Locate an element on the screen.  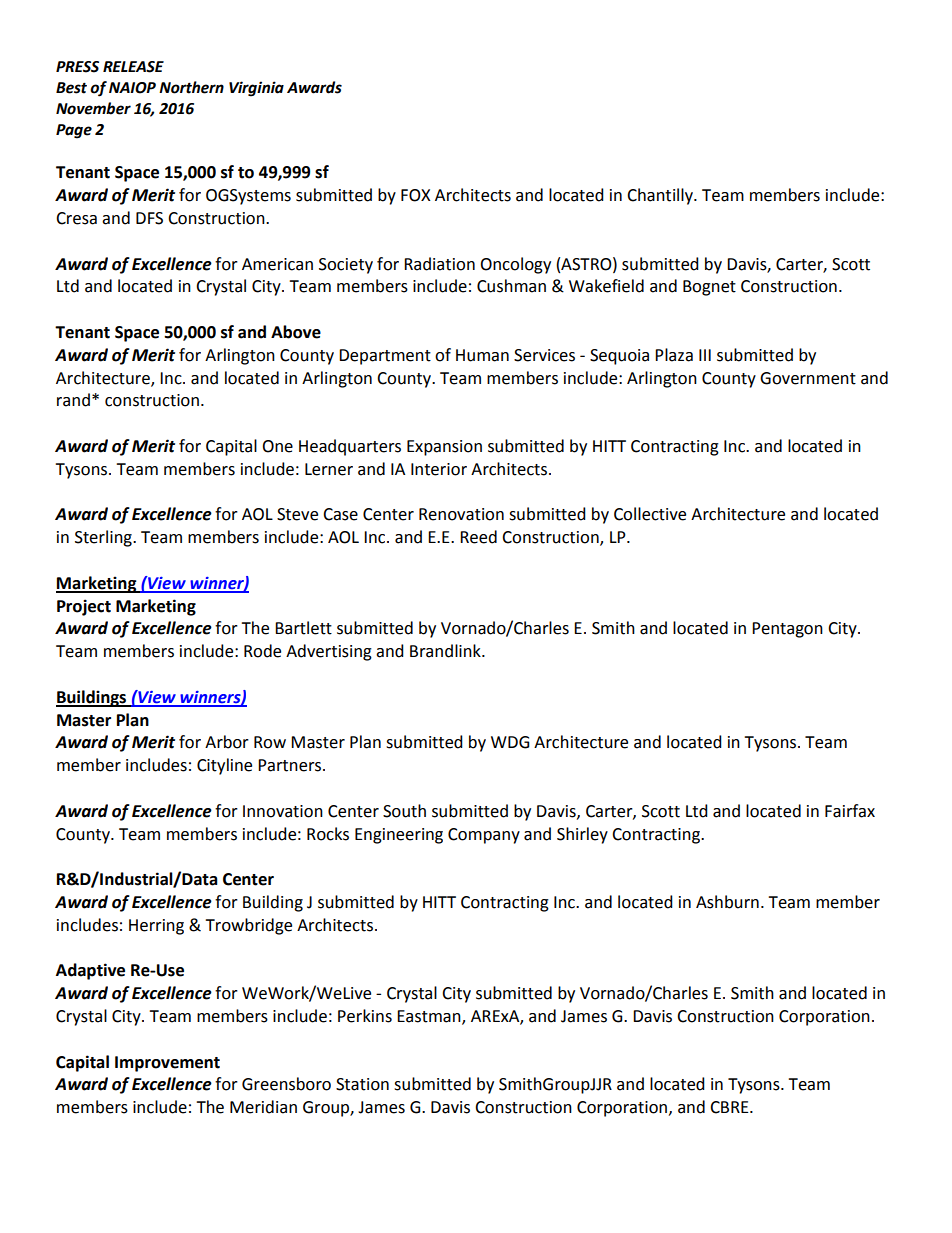
Wakefield is located at coordinates (606, 286).
